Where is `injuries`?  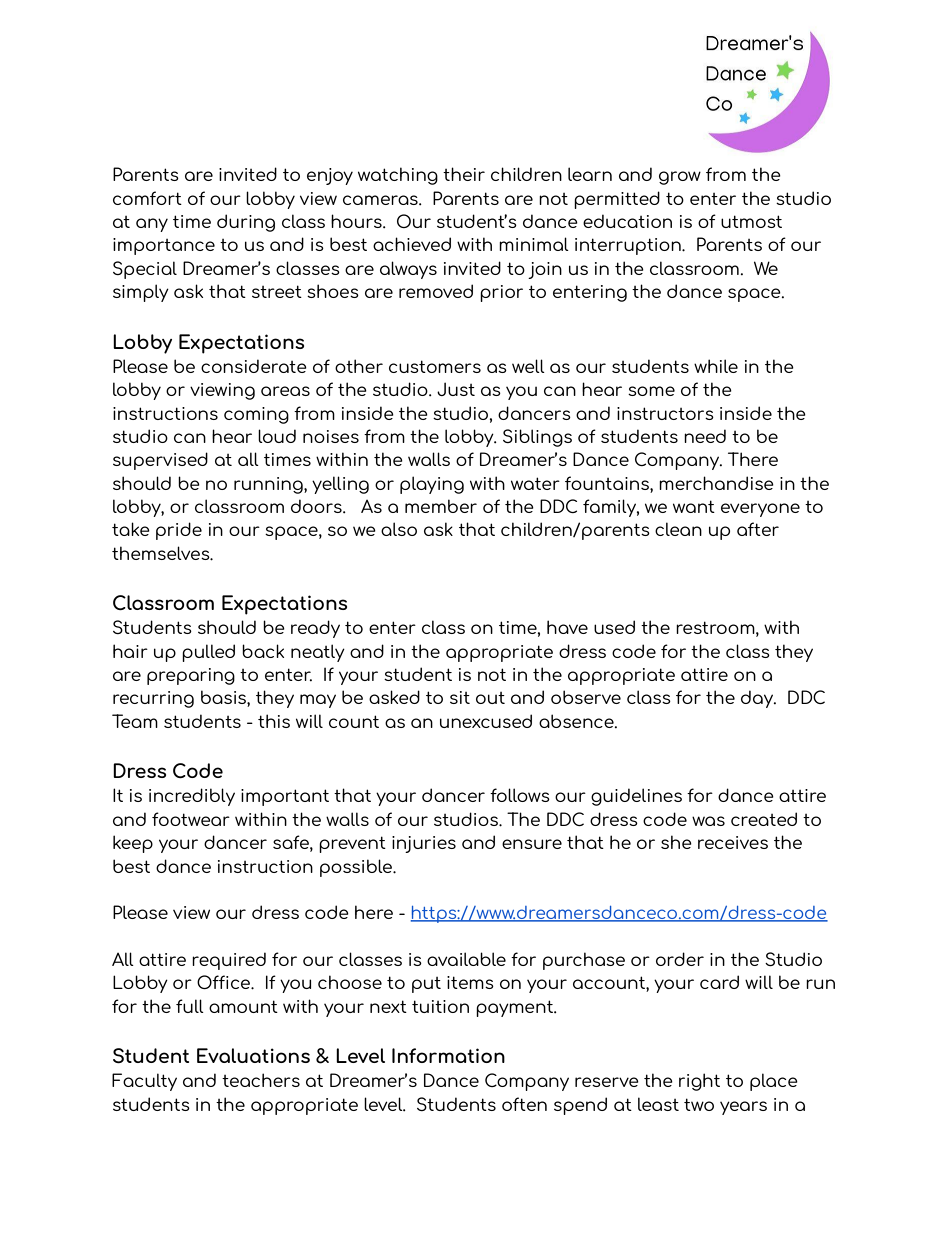
injuries is located at coordinates (424, 844).
